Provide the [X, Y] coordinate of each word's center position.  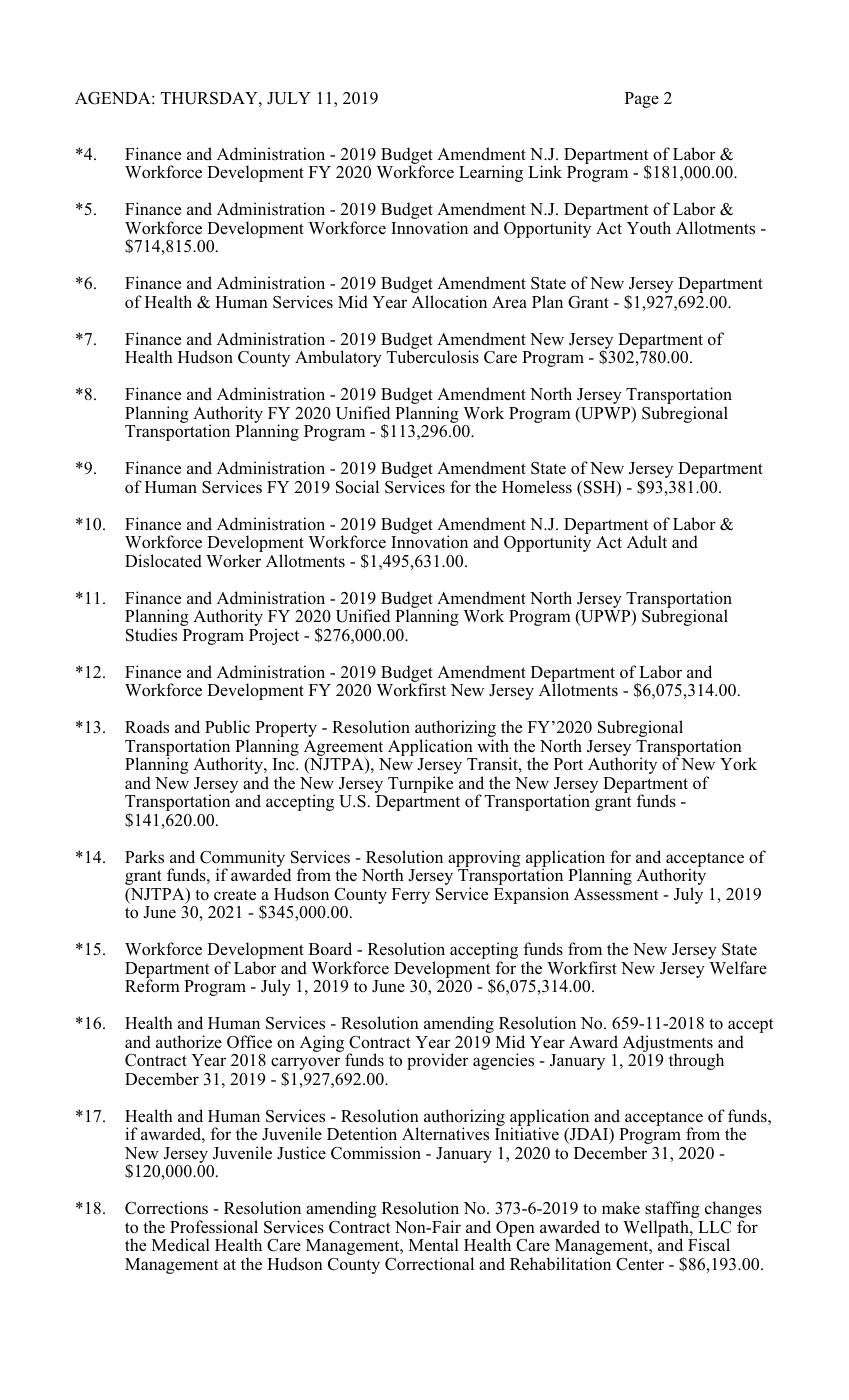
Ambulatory [338, 358]
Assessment [616, 894]
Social [357, 487]
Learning [491, 173]
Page [642, 100]
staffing [672, 1211]
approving [484, 858]
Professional [214, 1227]
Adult [647, 542]
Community [242, 859]
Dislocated [163, 561]
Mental [434, 1245]
